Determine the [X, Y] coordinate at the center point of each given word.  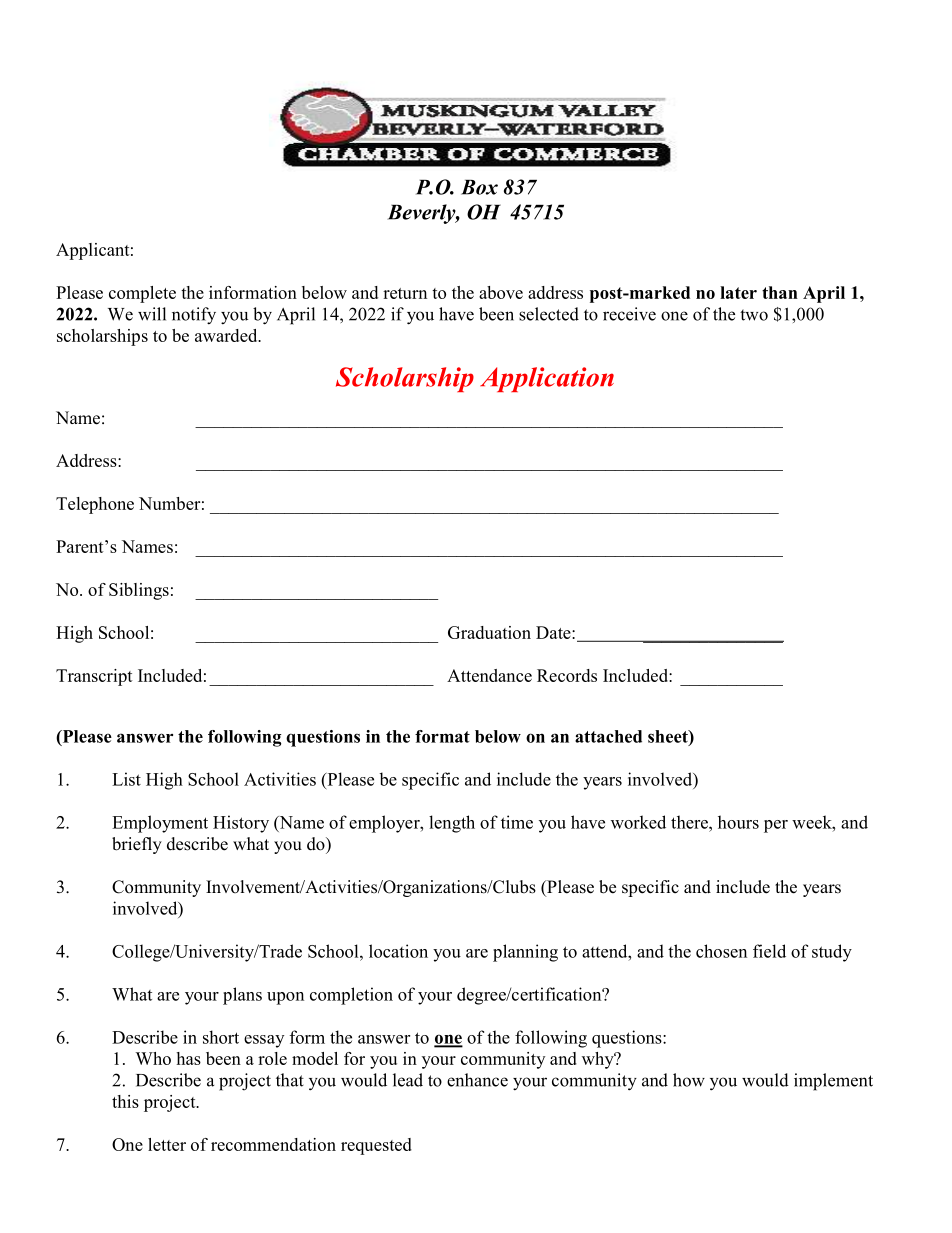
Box [479, 187]
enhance [477, 1080]
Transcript [94, 677]
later [738, 292]
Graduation [489, 632]
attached [608, 736]
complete [142, 294]
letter [167, 1144]
